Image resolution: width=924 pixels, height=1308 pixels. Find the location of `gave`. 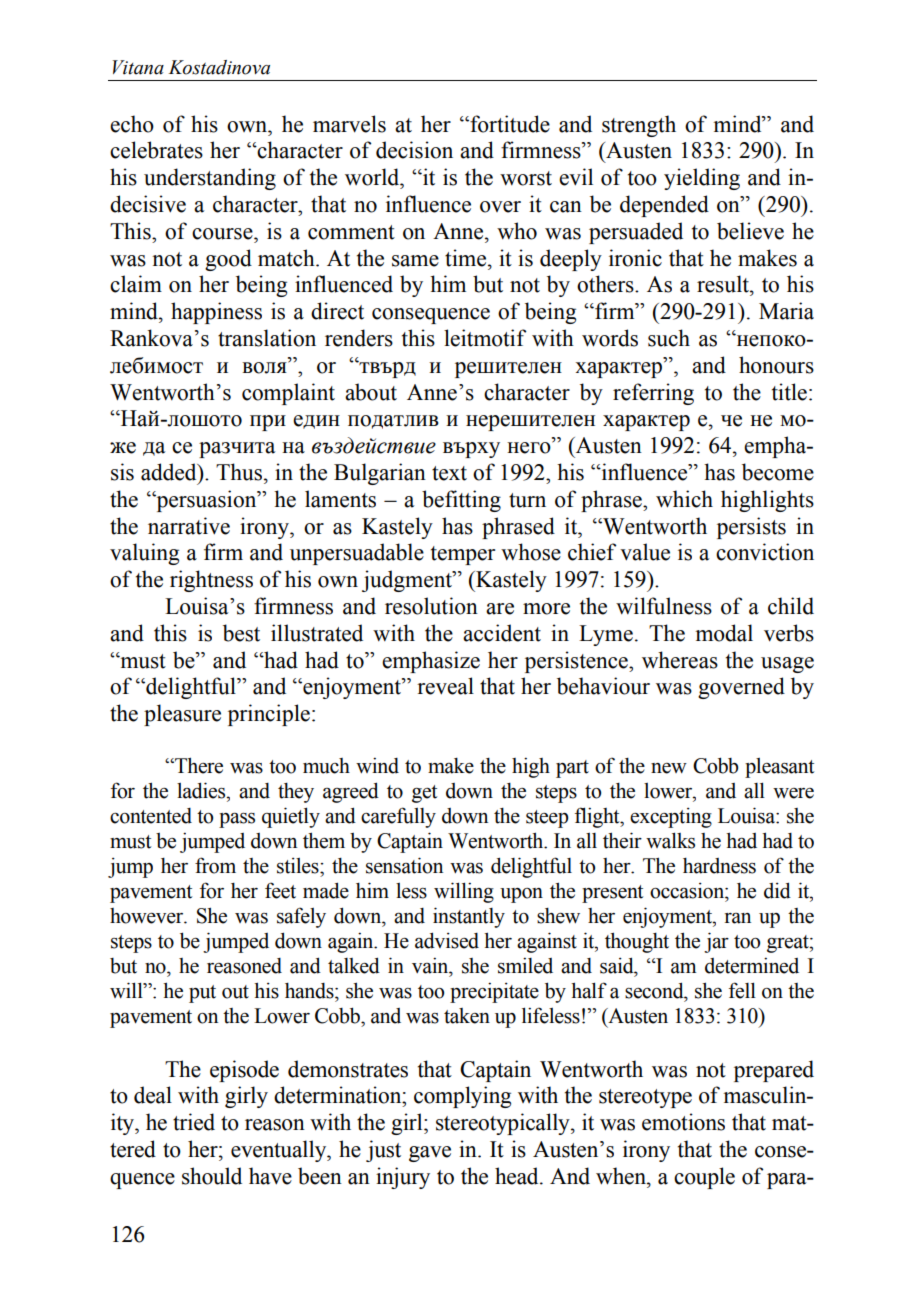

gave is located at coordinates (430, 1154).
